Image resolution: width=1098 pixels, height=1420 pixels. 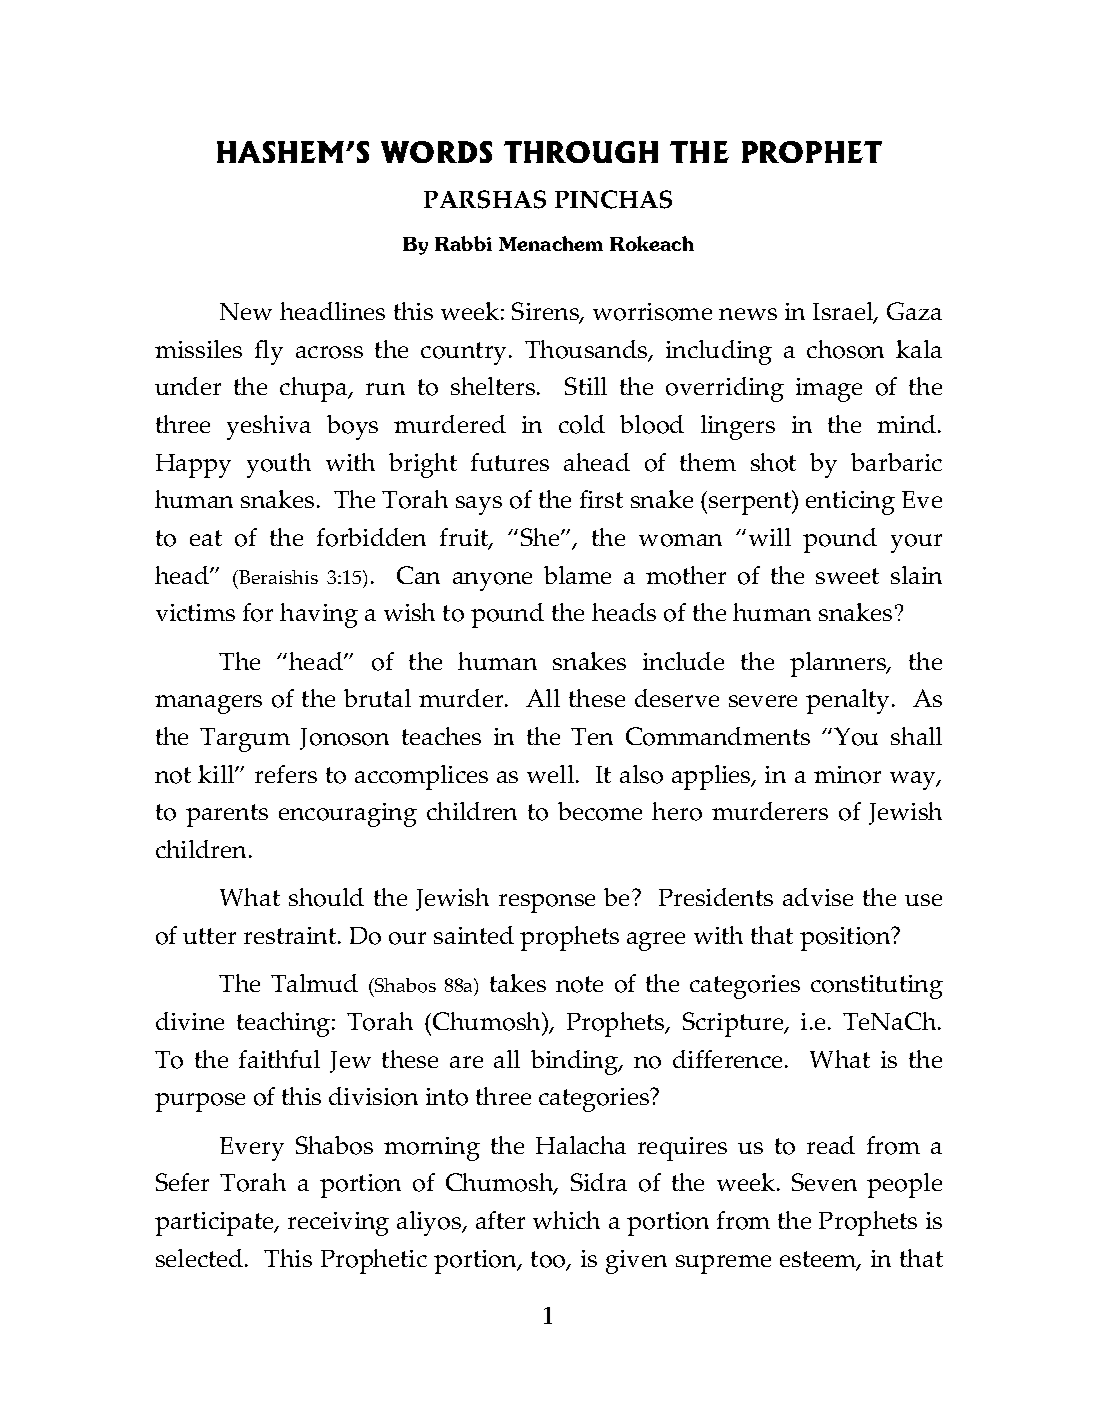 I want to click on minor, so click(x=847, y=775).
